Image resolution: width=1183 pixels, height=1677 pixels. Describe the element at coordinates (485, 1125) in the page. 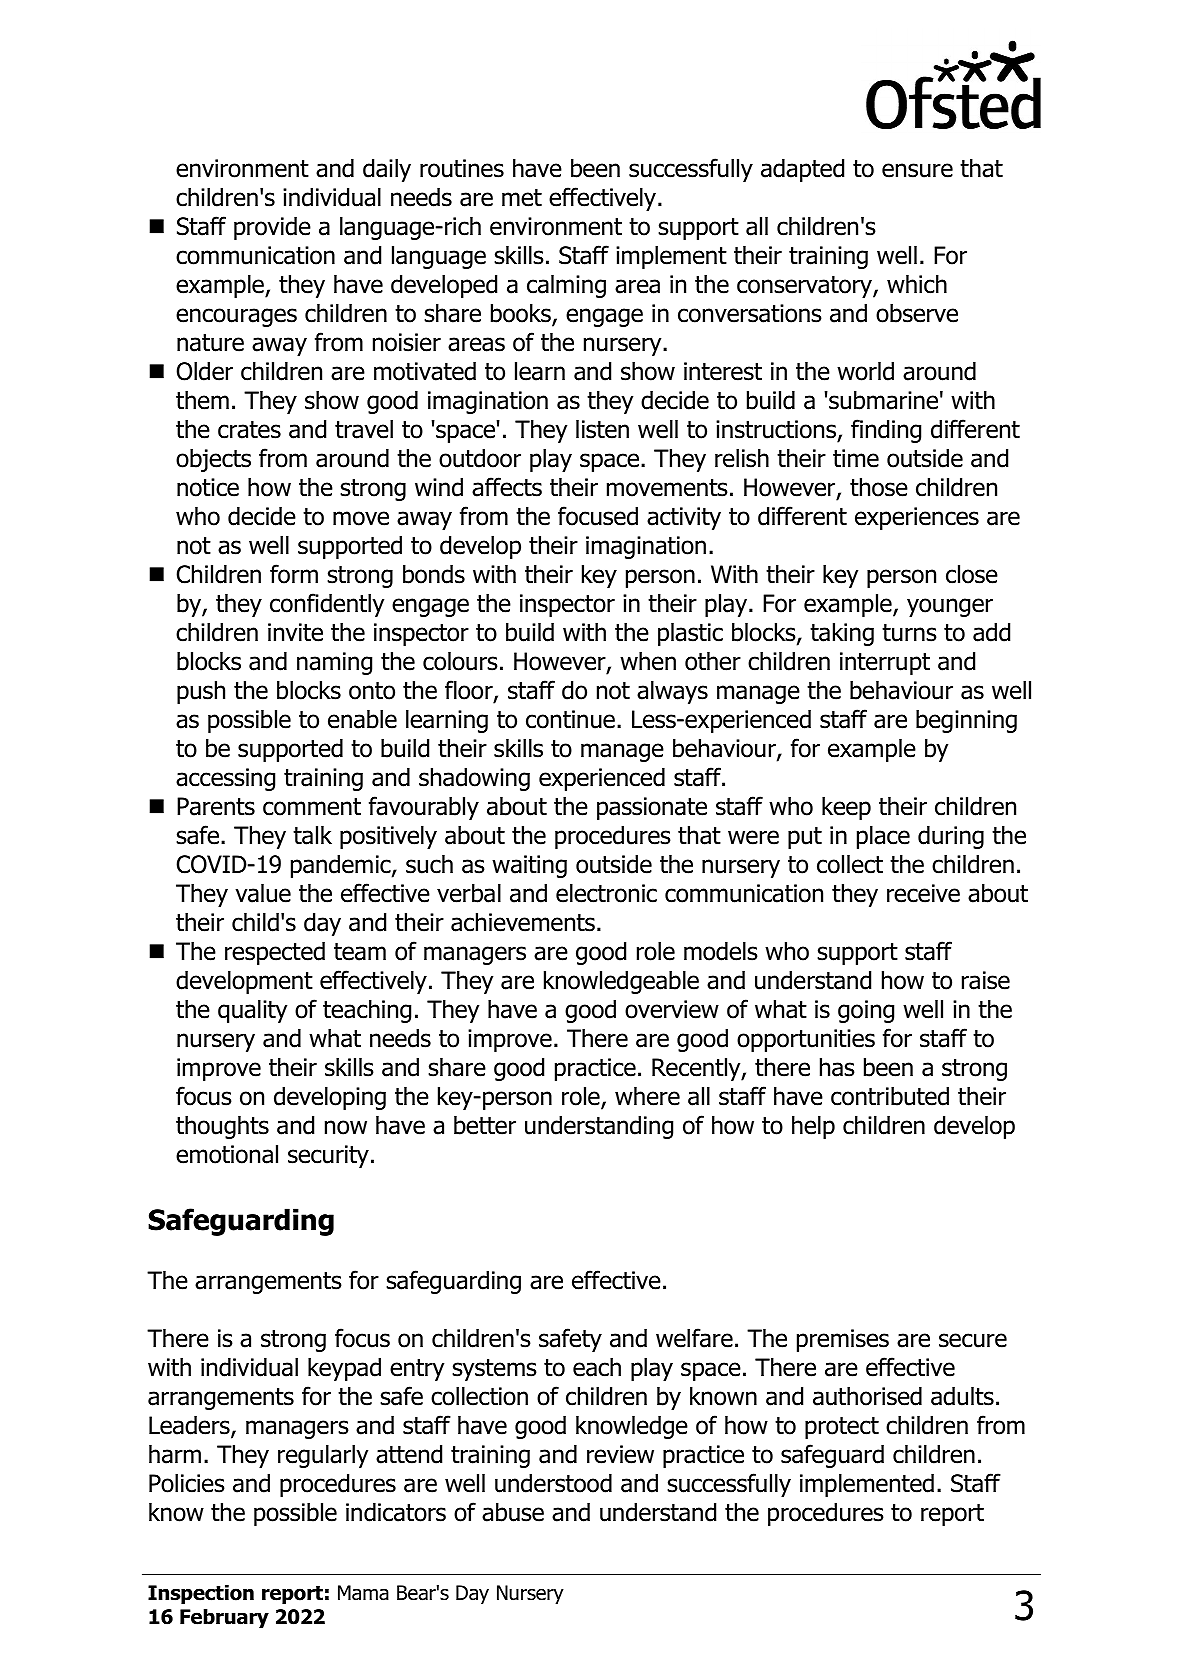

I see `better` at that location.
